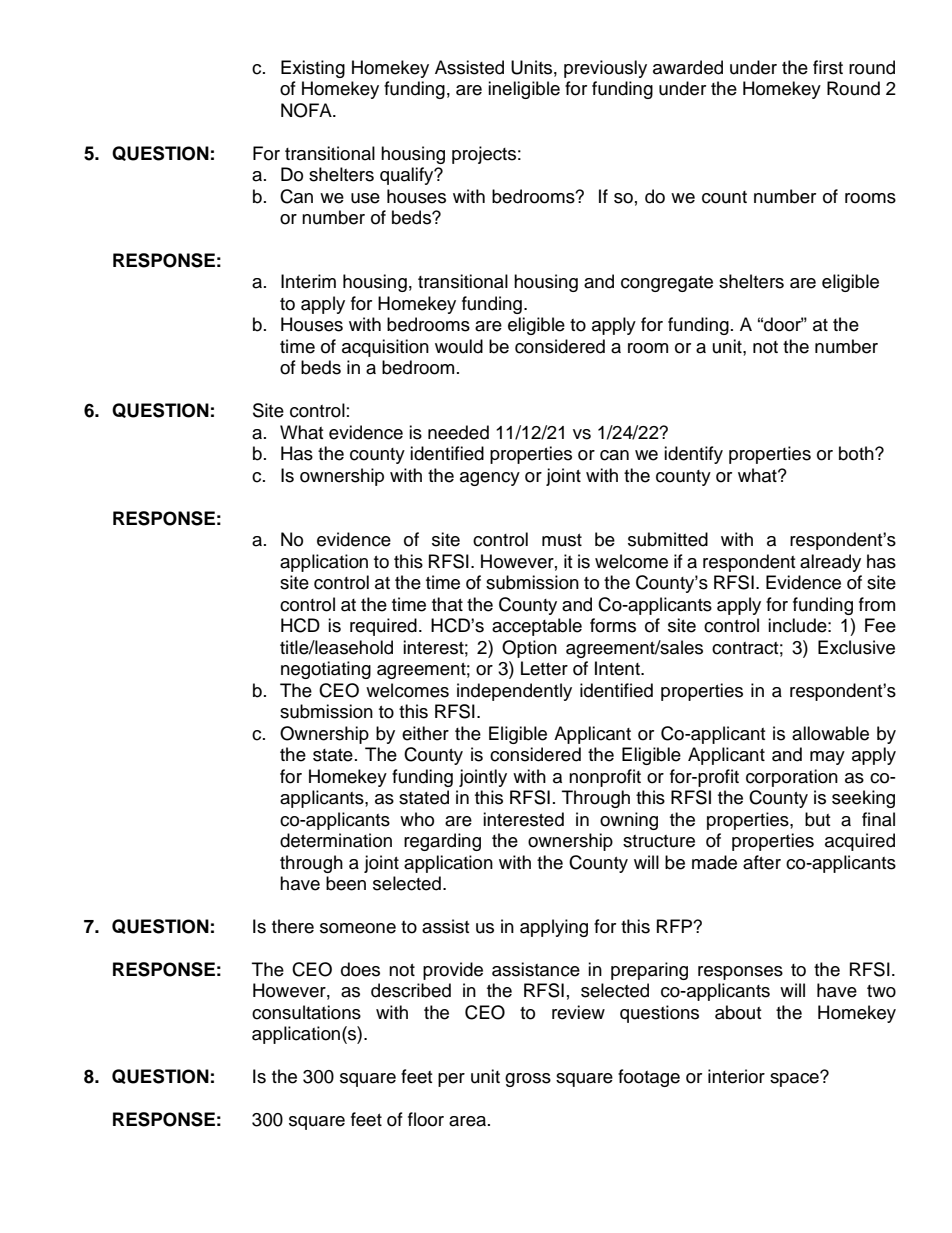 This screenshot has height=1233, width=952. I want to click on but, so click(817, 819).
